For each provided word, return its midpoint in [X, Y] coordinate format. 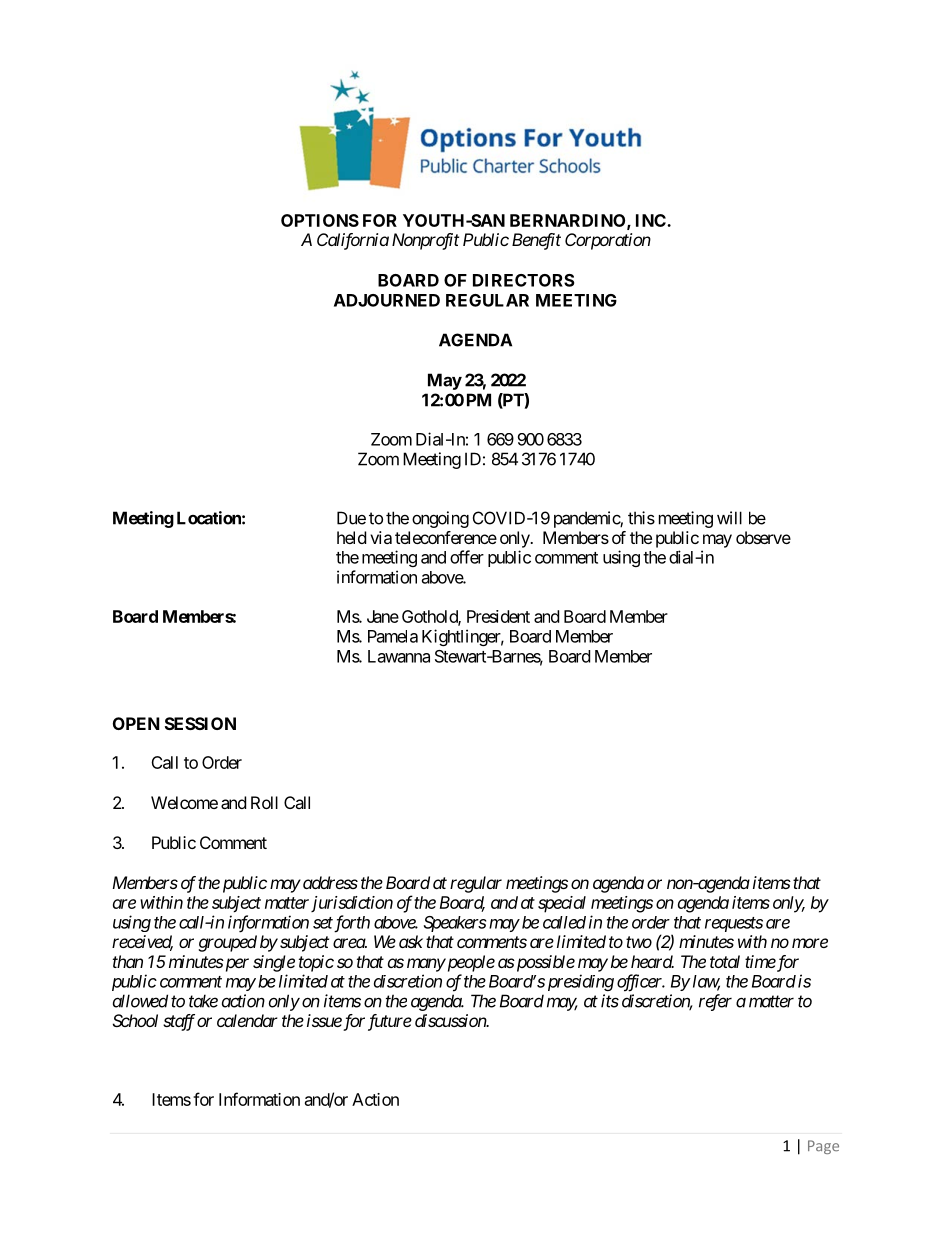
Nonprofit [425, 241]
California [353, 241]
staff [179, 1022]
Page [823, 1147]
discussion [451, 1020]
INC [652, 220]
